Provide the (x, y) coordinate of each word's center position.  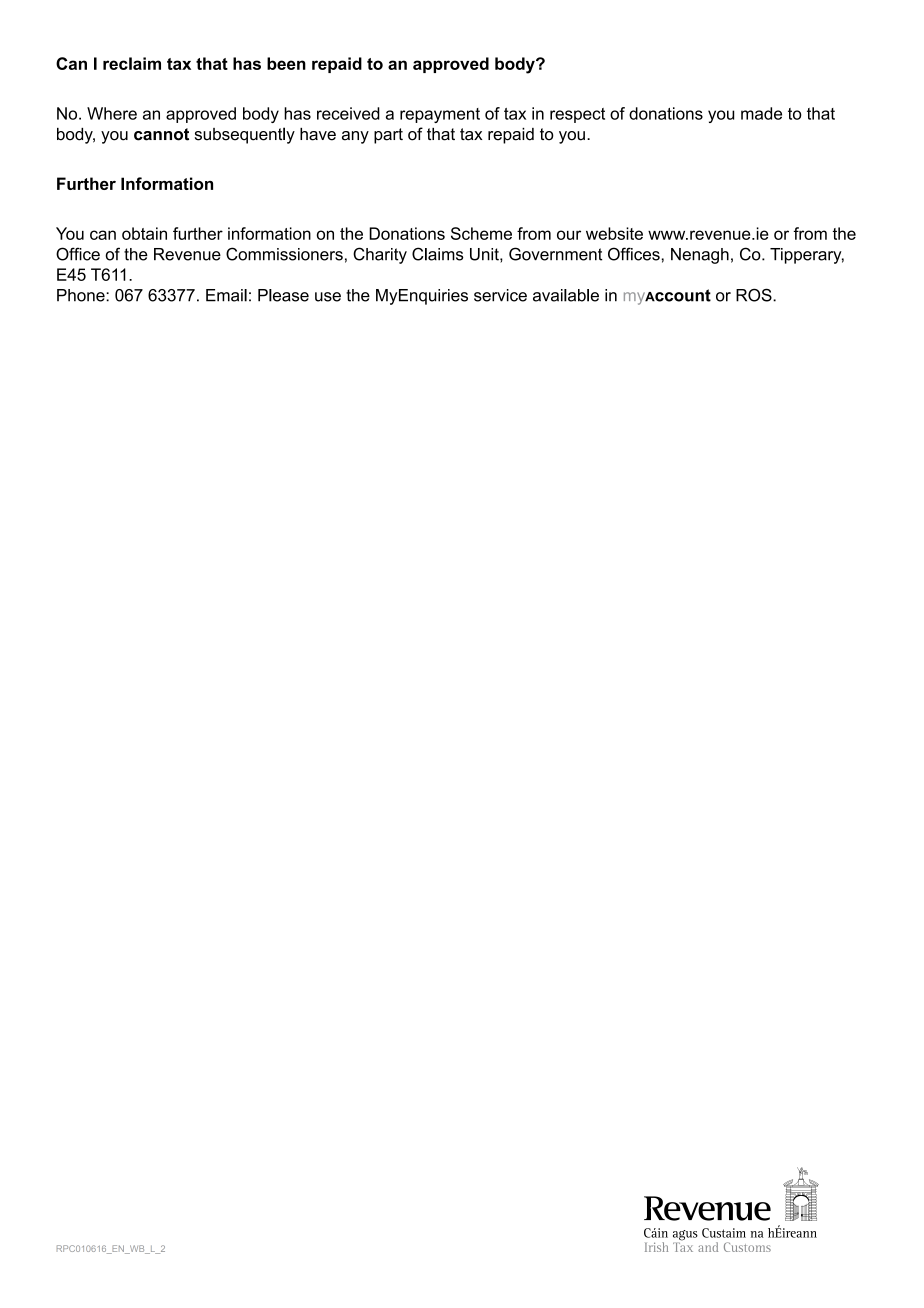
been (286, 63)
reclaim (132, 63)
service (500, 295)
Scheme (481, 233)
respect (577, 115)
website (614, 233)
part (388, 136)
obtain (144, 233)
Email (226, 295)
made (761, 113)
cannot (161, 134)
